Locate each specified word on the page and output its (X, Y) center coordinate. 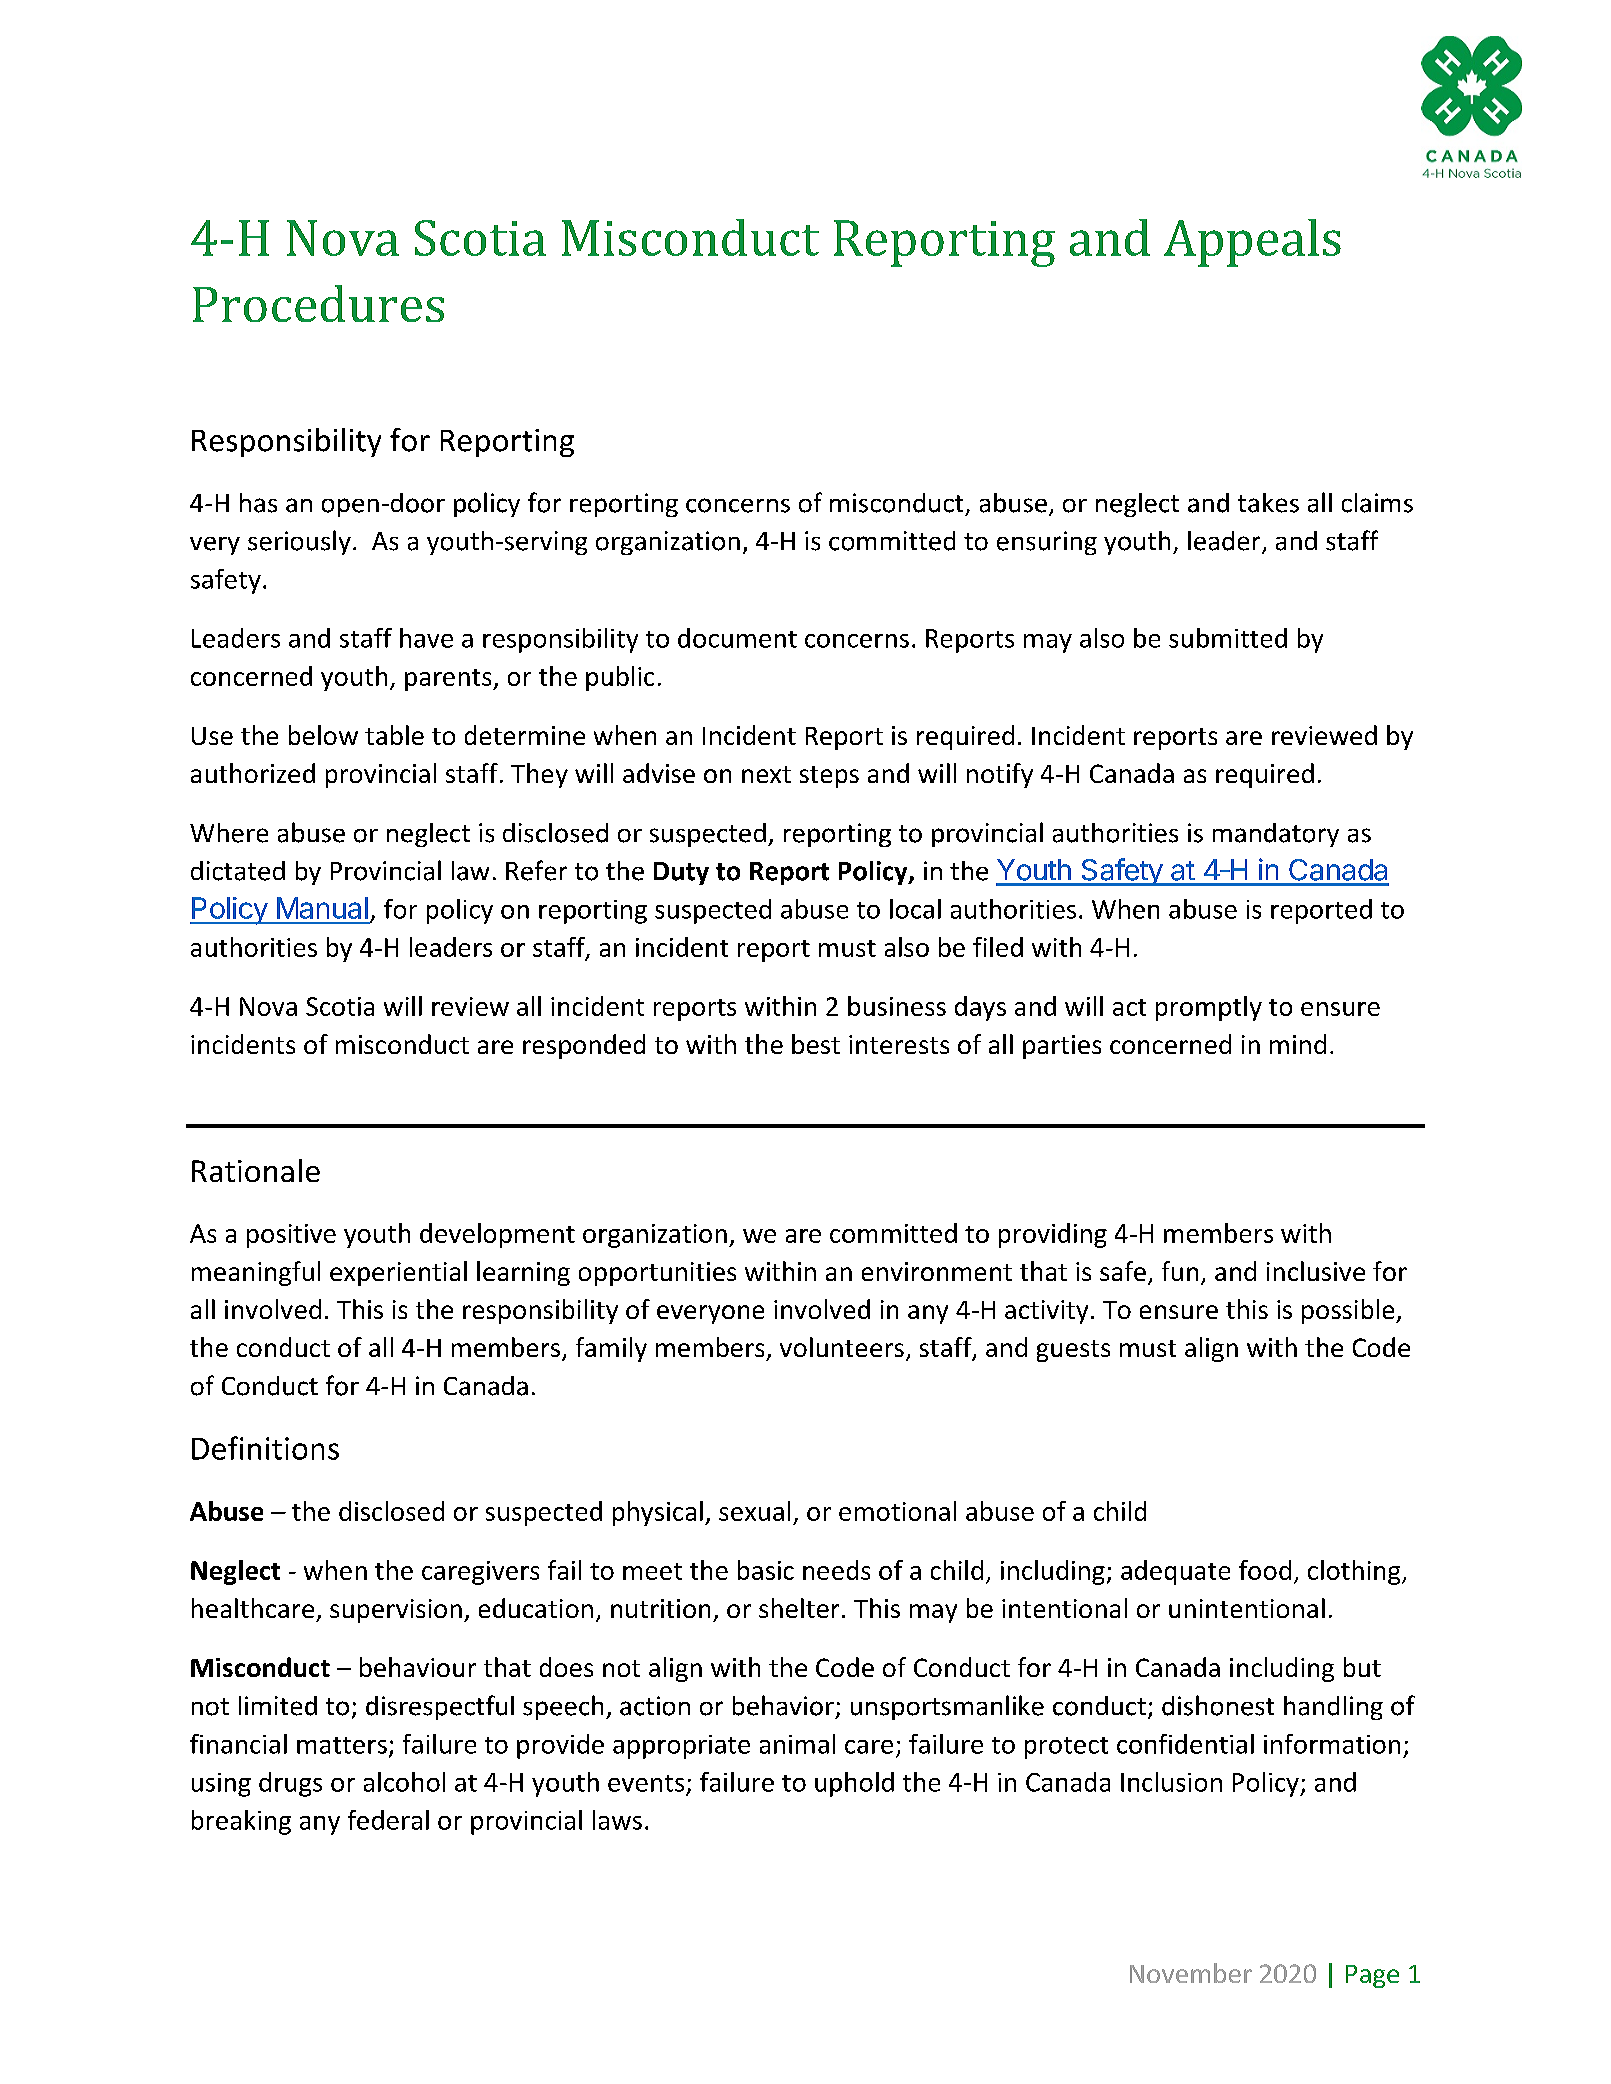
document (737, 638)
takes (1268, 503)
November (1191, 1973)
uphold (854, 1784)
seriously (299, 542)
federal (388, 1820)
